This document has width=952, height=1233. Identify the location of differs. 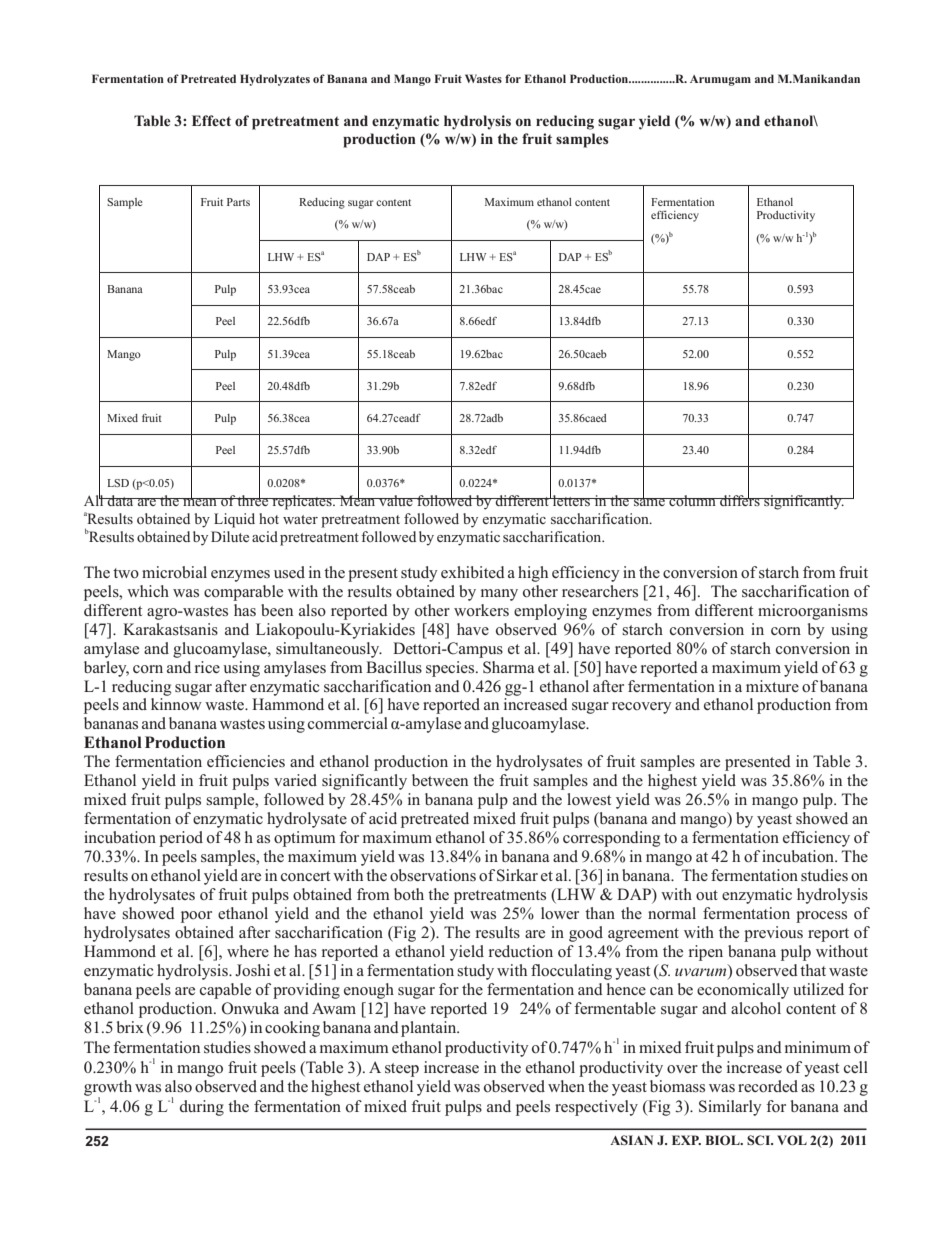
(740, 499).
